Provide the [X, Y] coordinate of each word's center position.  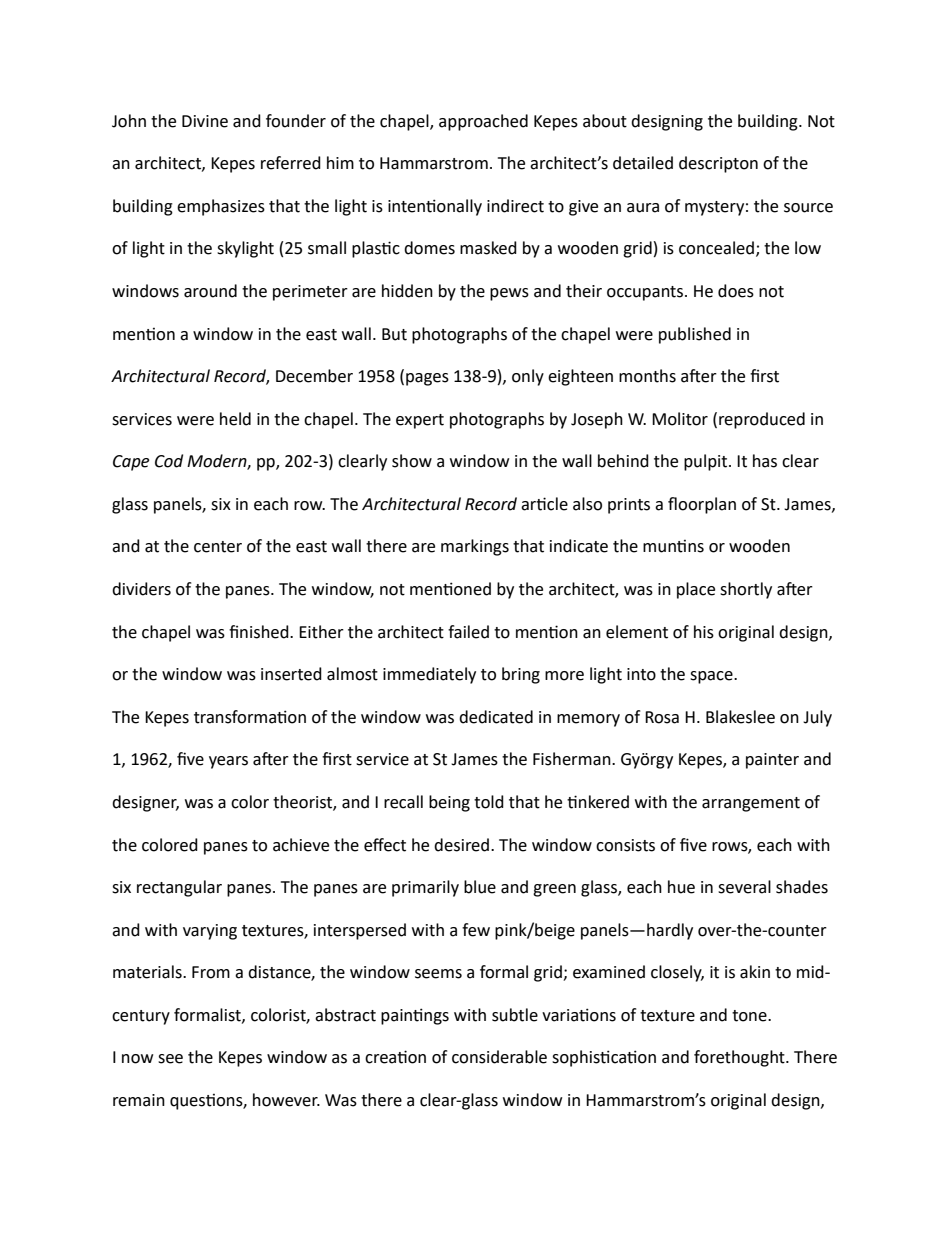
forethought [740, 1058]
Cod [169, 461]
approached [483, 122]
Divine [205, 121]
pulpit [707, 462]
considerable [499, 1057]
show [412, 461]
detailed [643, 163]
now [137, 1059]
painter [772, 761]
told [489, 802]
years [228, 762]
